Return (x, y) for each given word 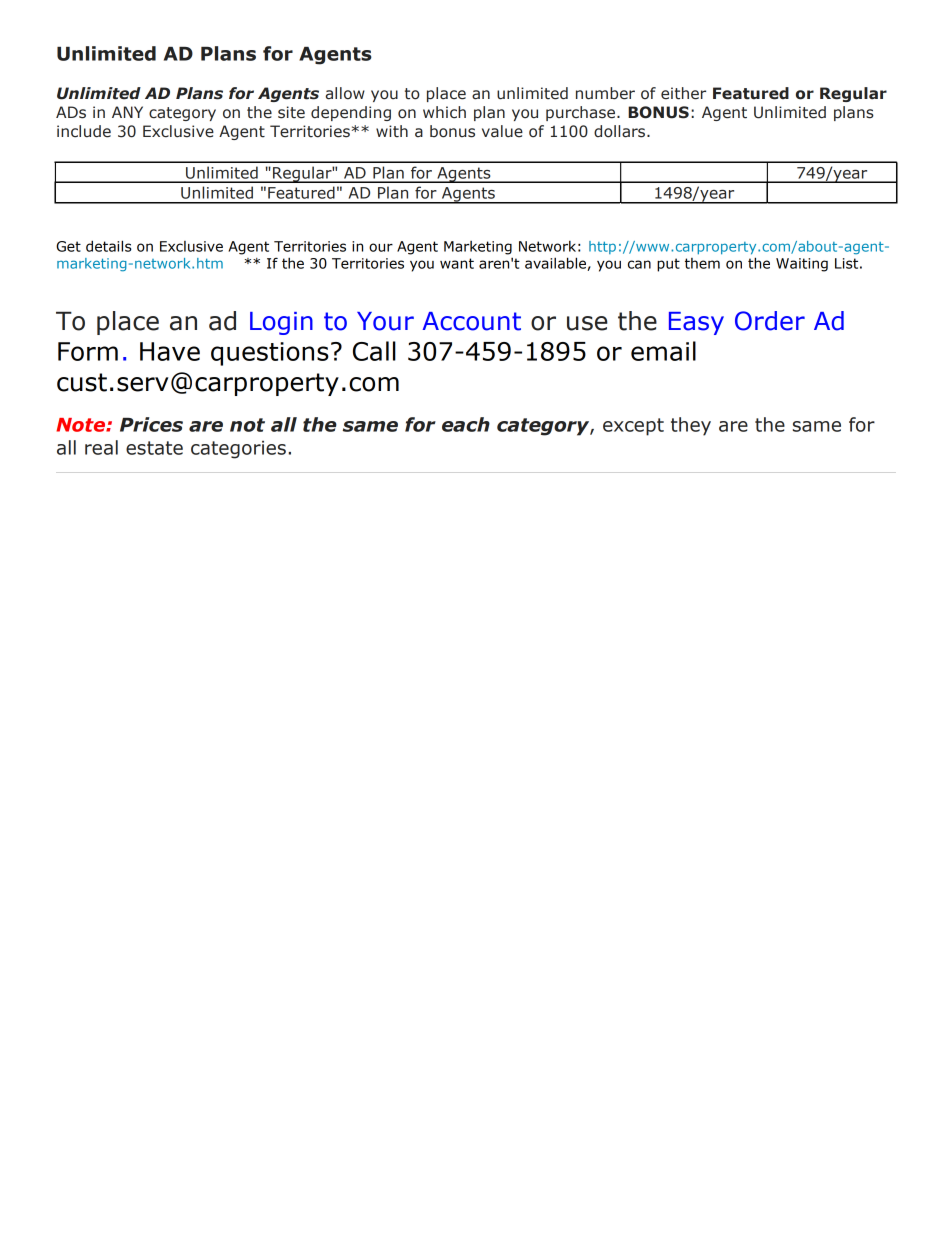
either (683, 93)
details (109, 246)
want (457, 263)
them (702, 263)
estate (154, 448)
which (444, 112)
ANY (127, 112)
